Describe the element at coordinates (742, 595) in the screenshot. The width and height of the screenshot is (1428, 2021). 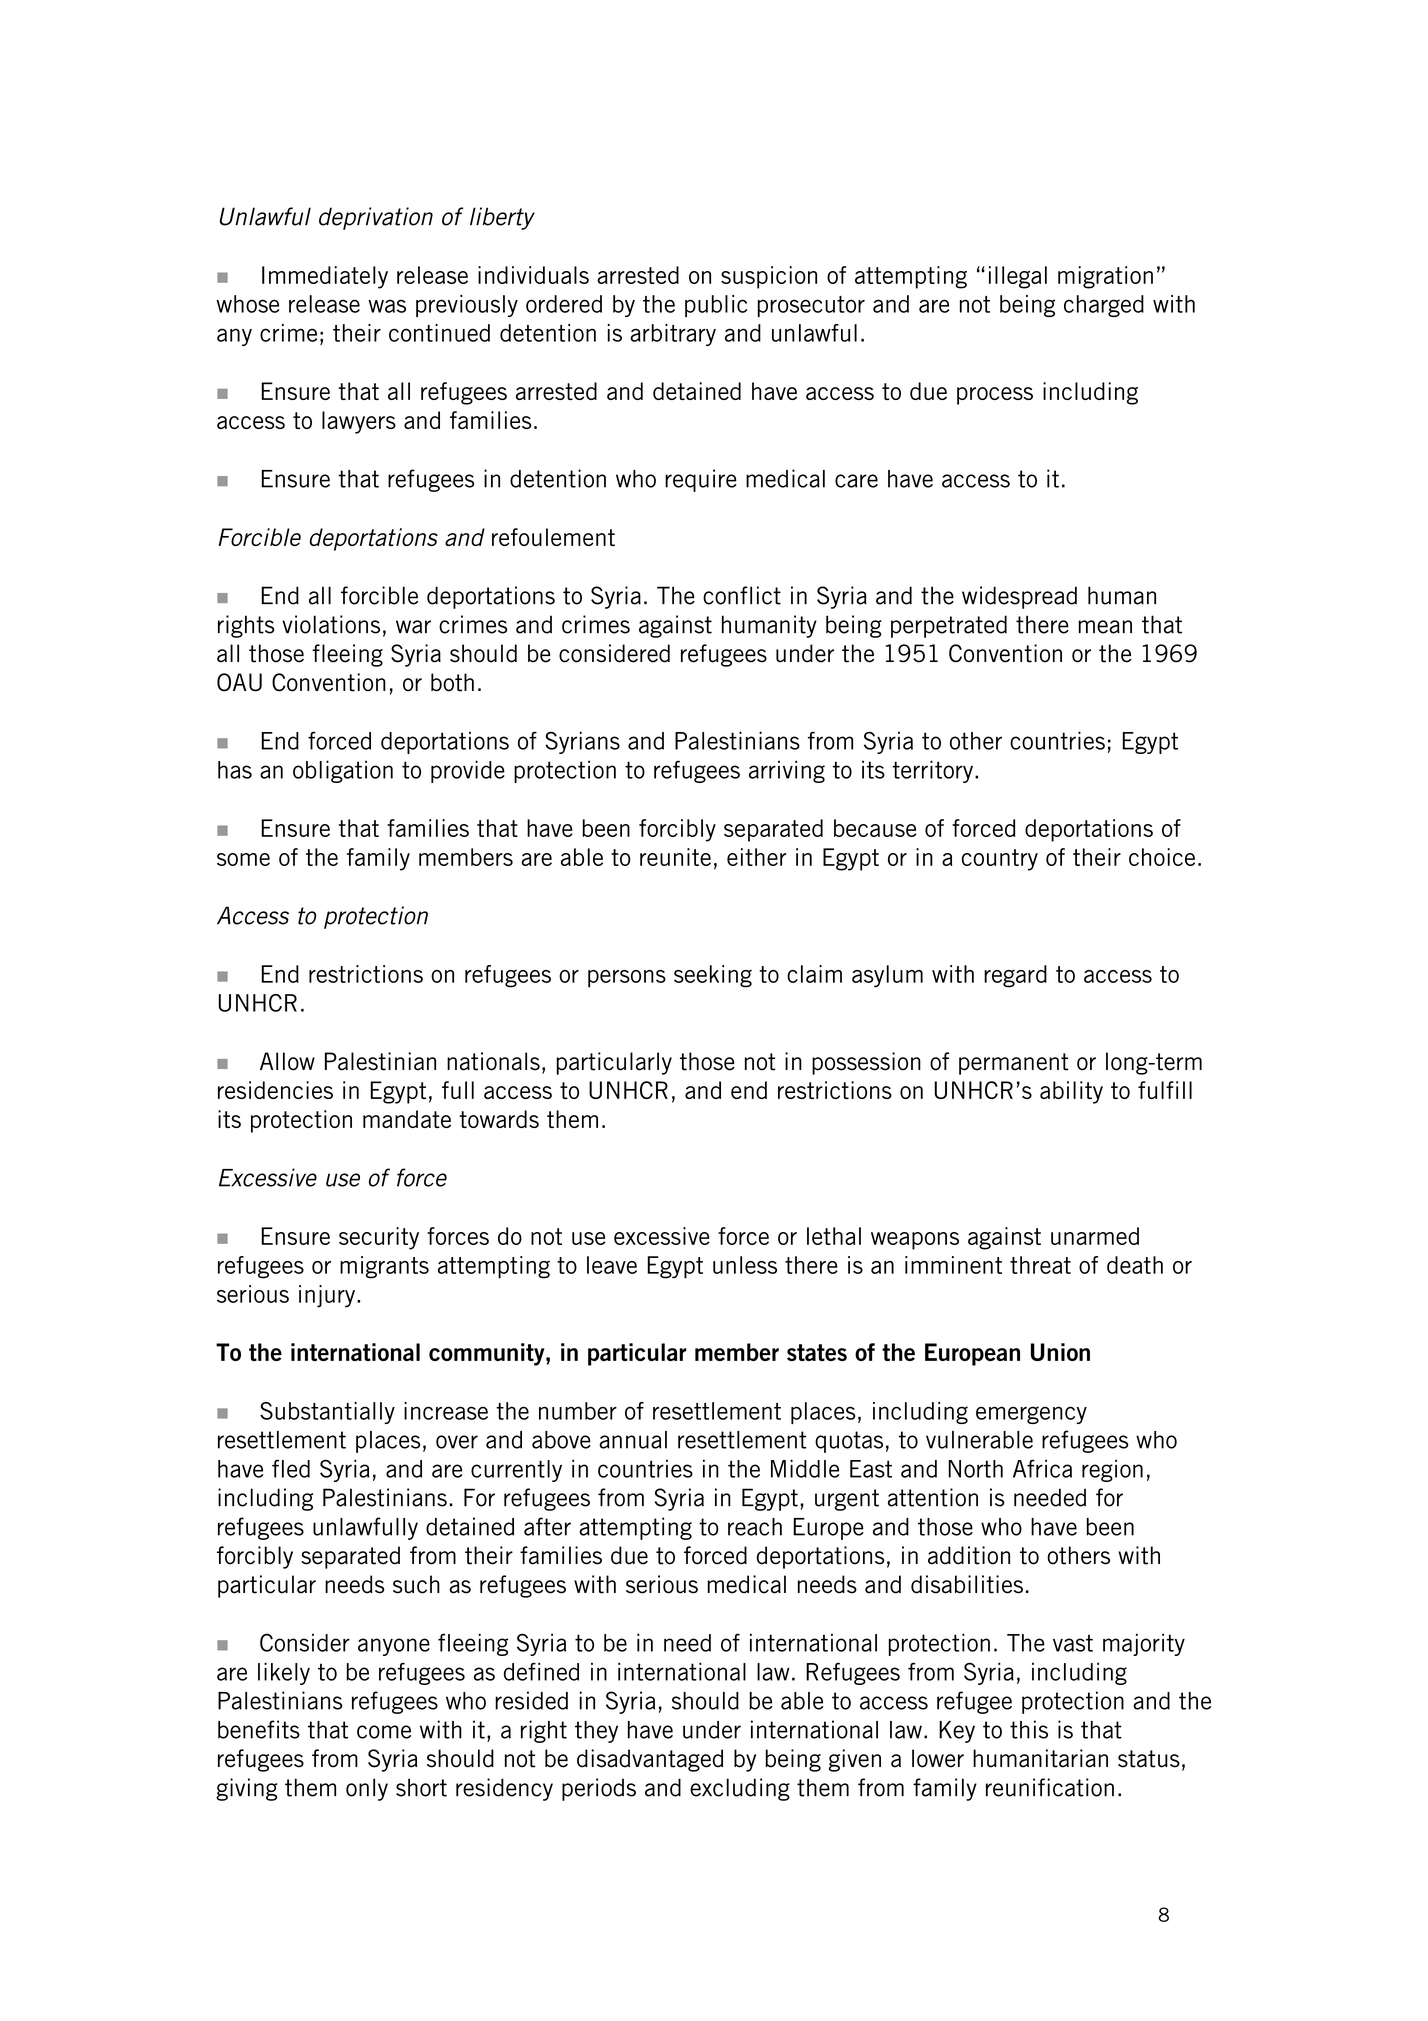
I see `conflict` at that location.
